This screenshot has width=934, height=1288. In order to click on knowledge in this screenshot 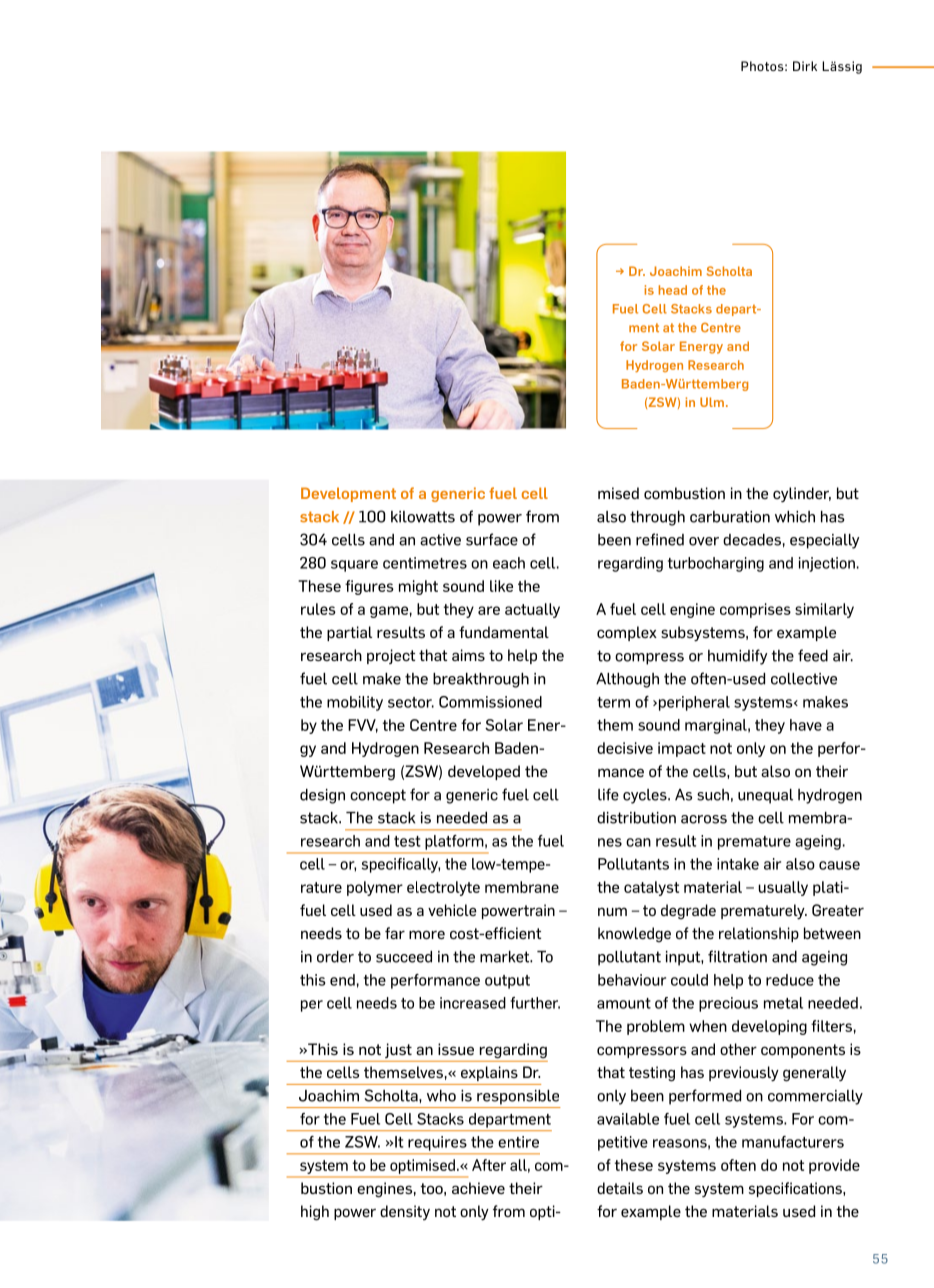, I will do `click(634, 935)`.
